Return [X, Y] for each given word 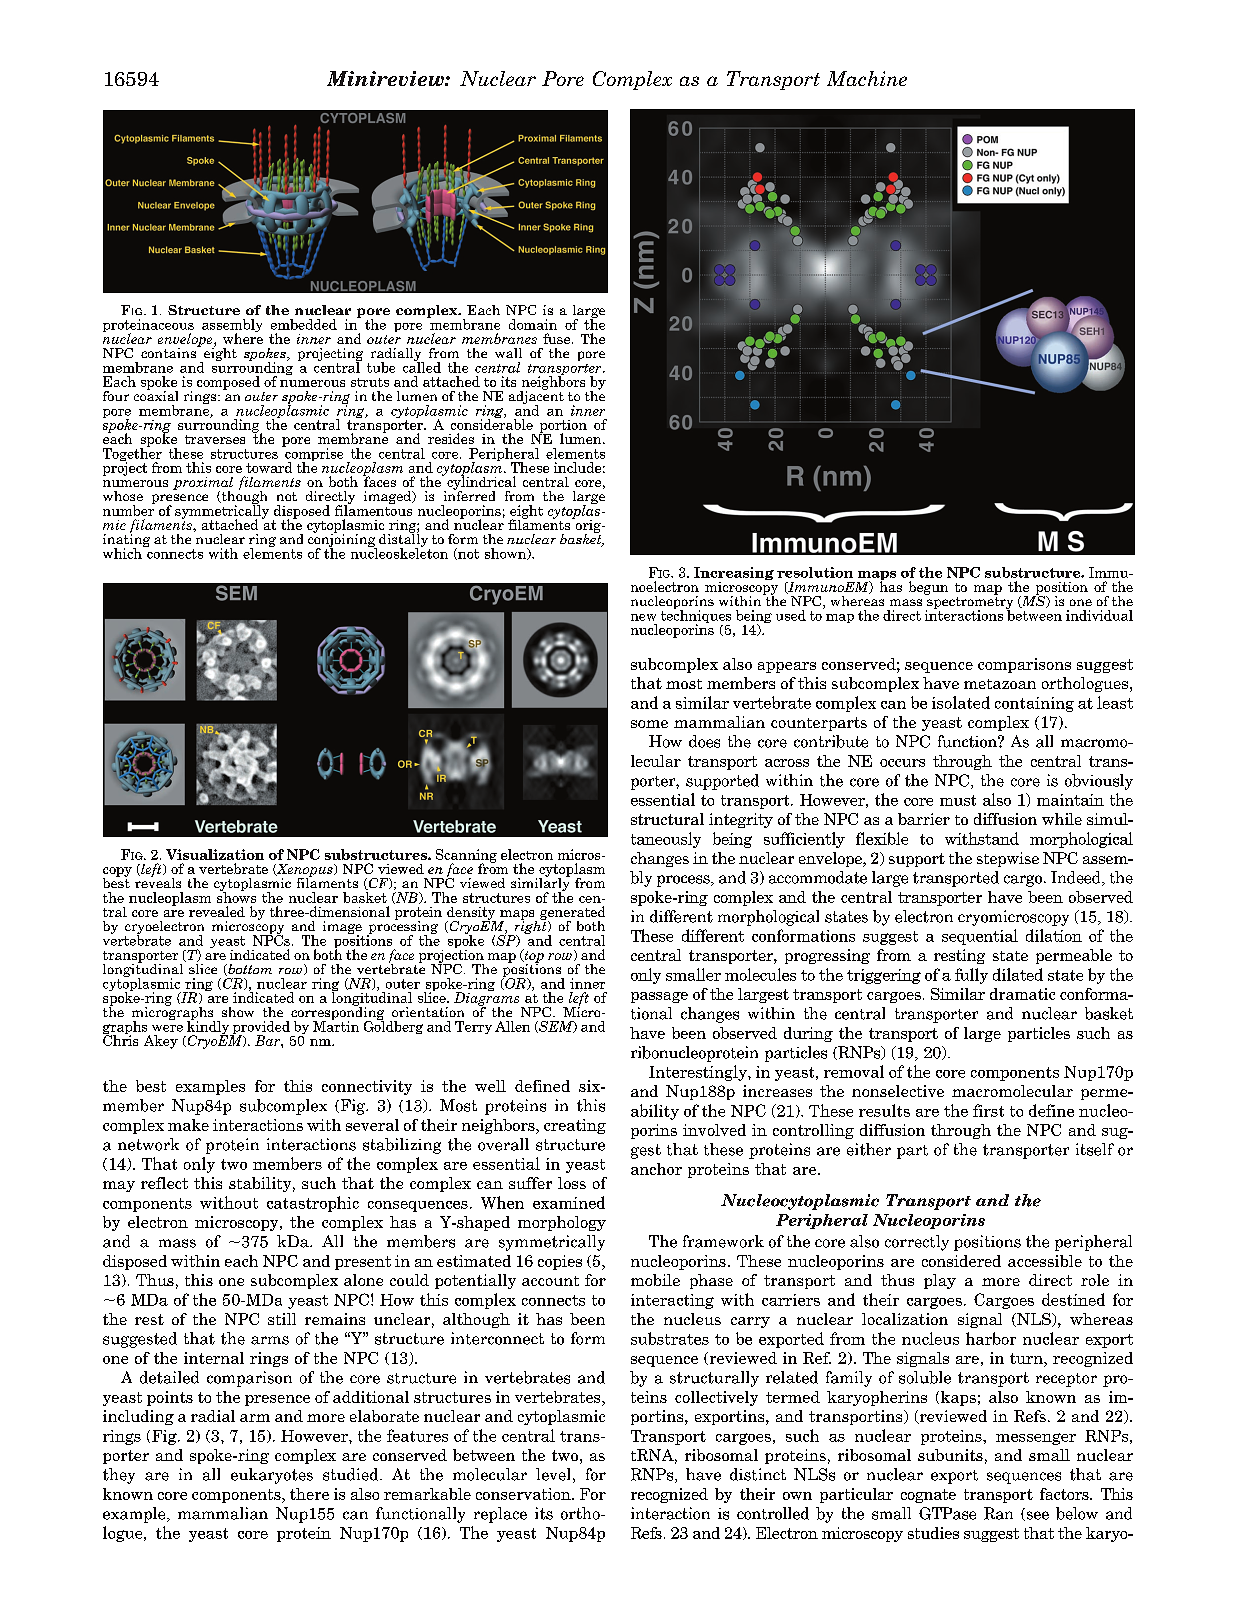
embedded [304, 324]
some [649, 724]
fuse [558, 338]
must [958, 800]
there [309, 1494]
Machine [867, 78]
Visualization [215, 854]
